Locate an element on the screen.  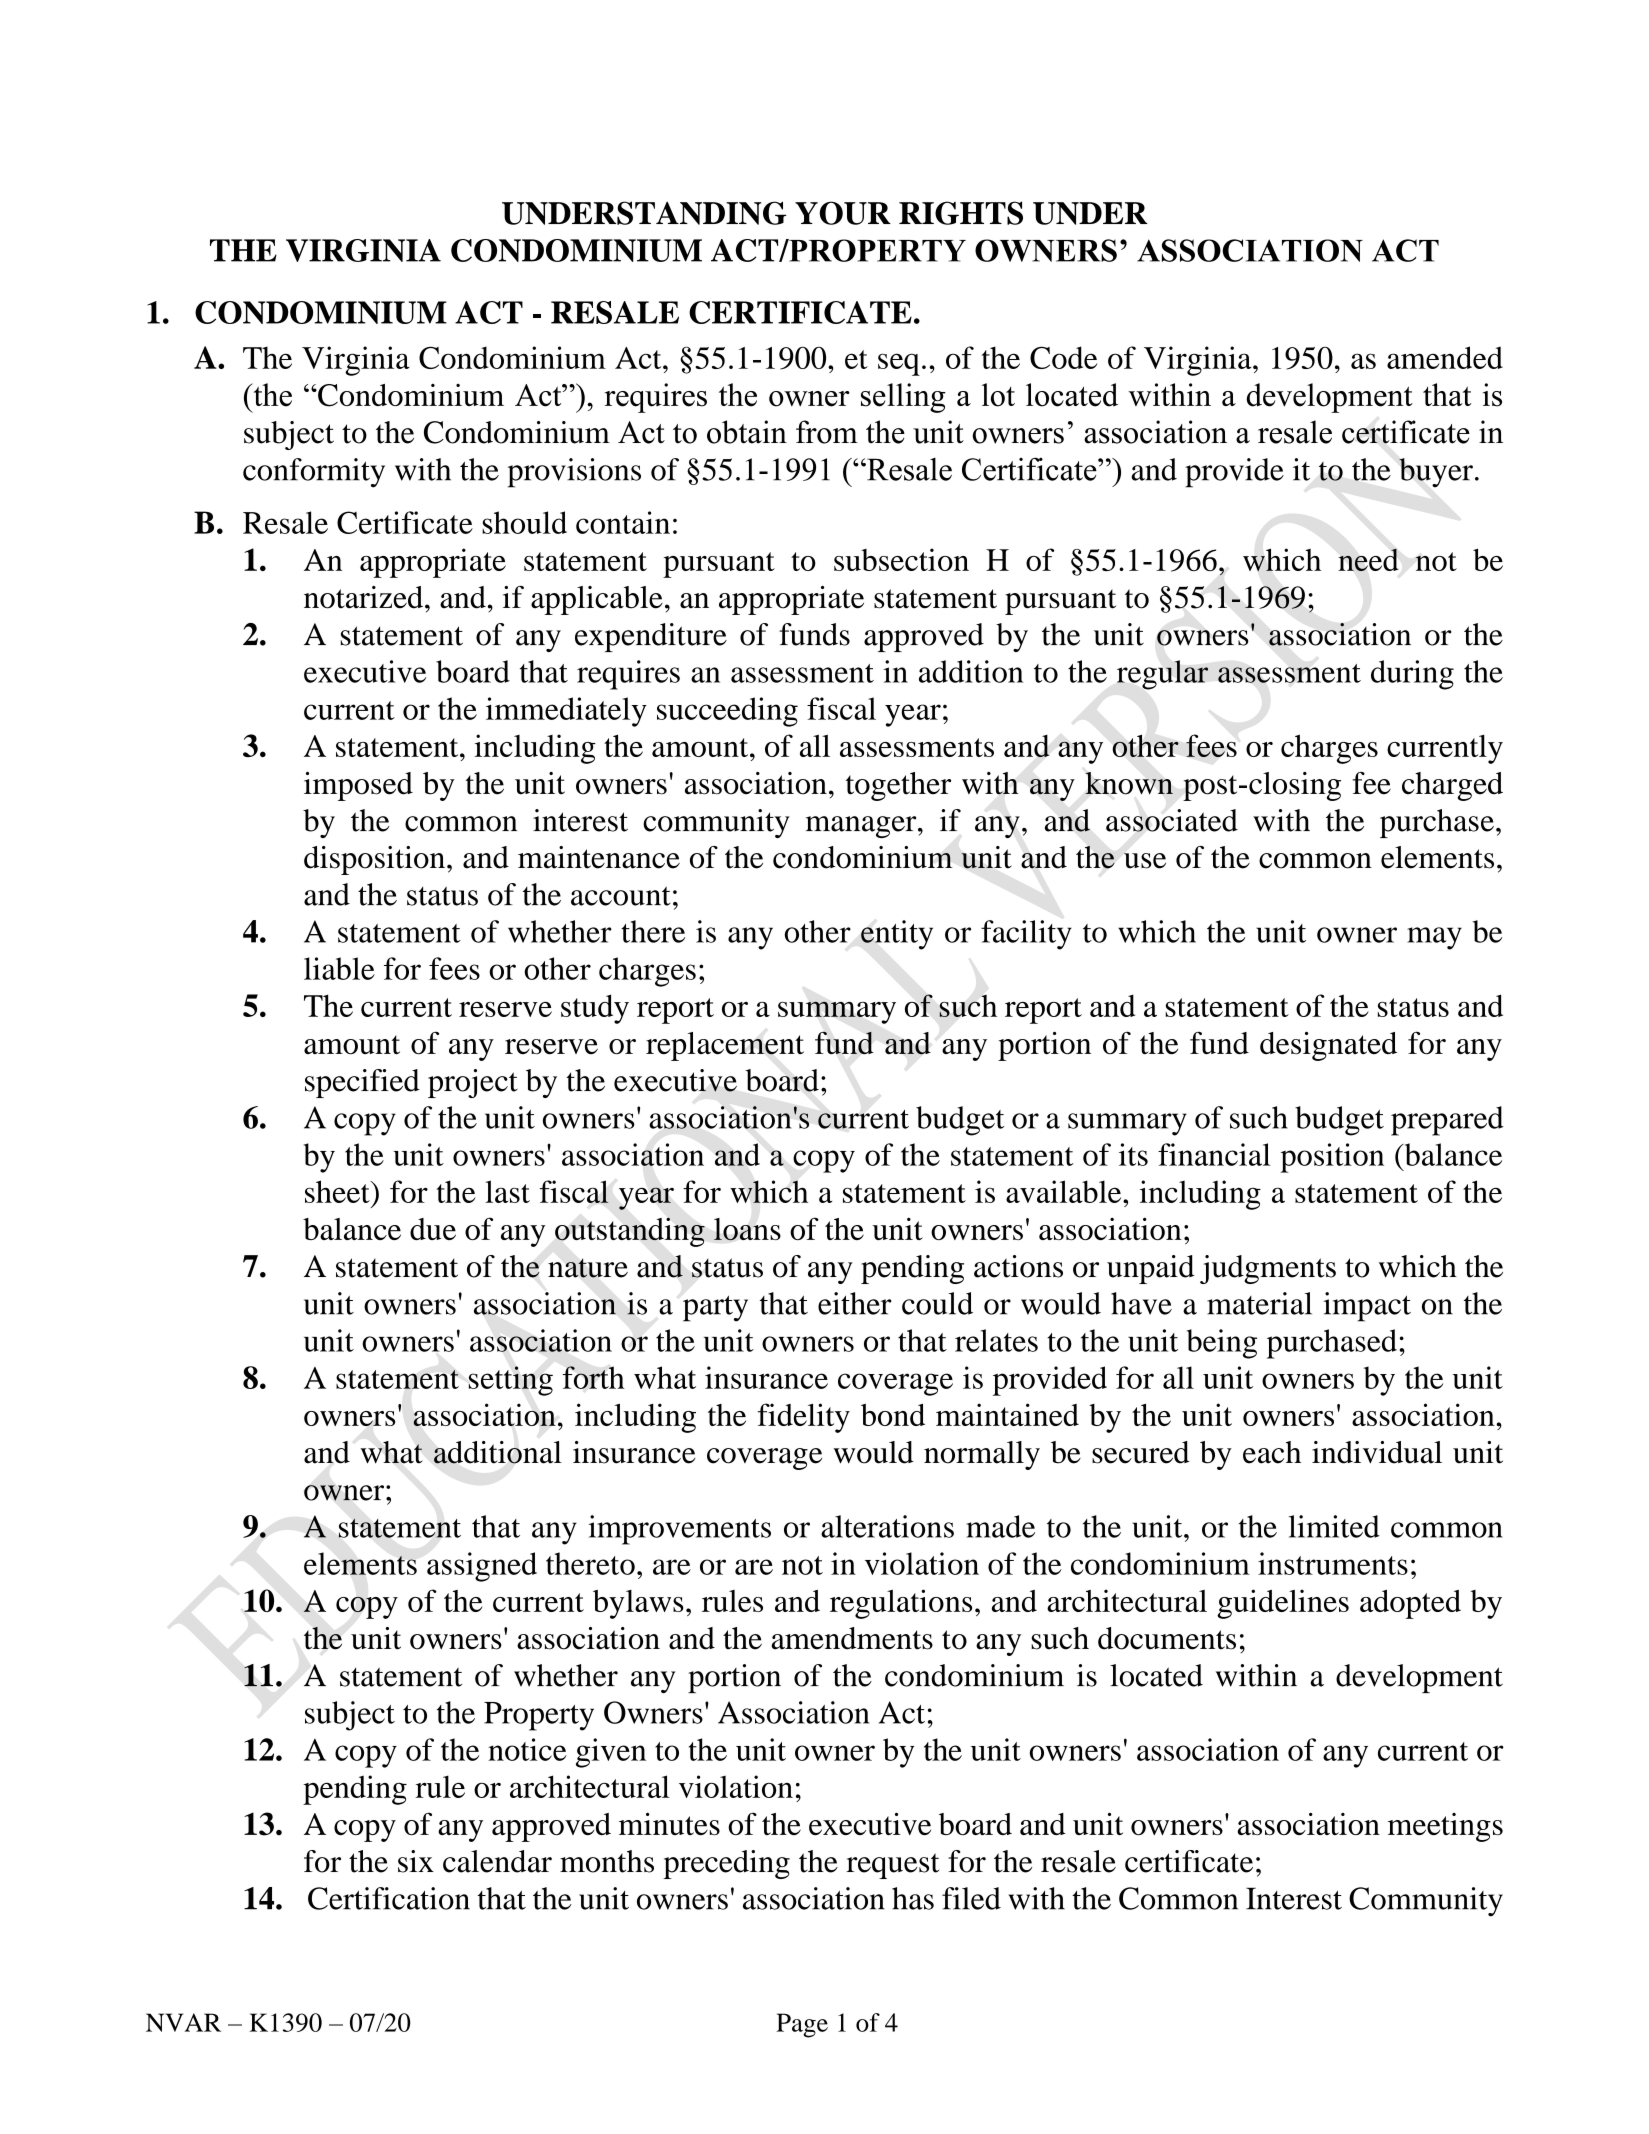
amended is located at coordinates (1445, 357).
